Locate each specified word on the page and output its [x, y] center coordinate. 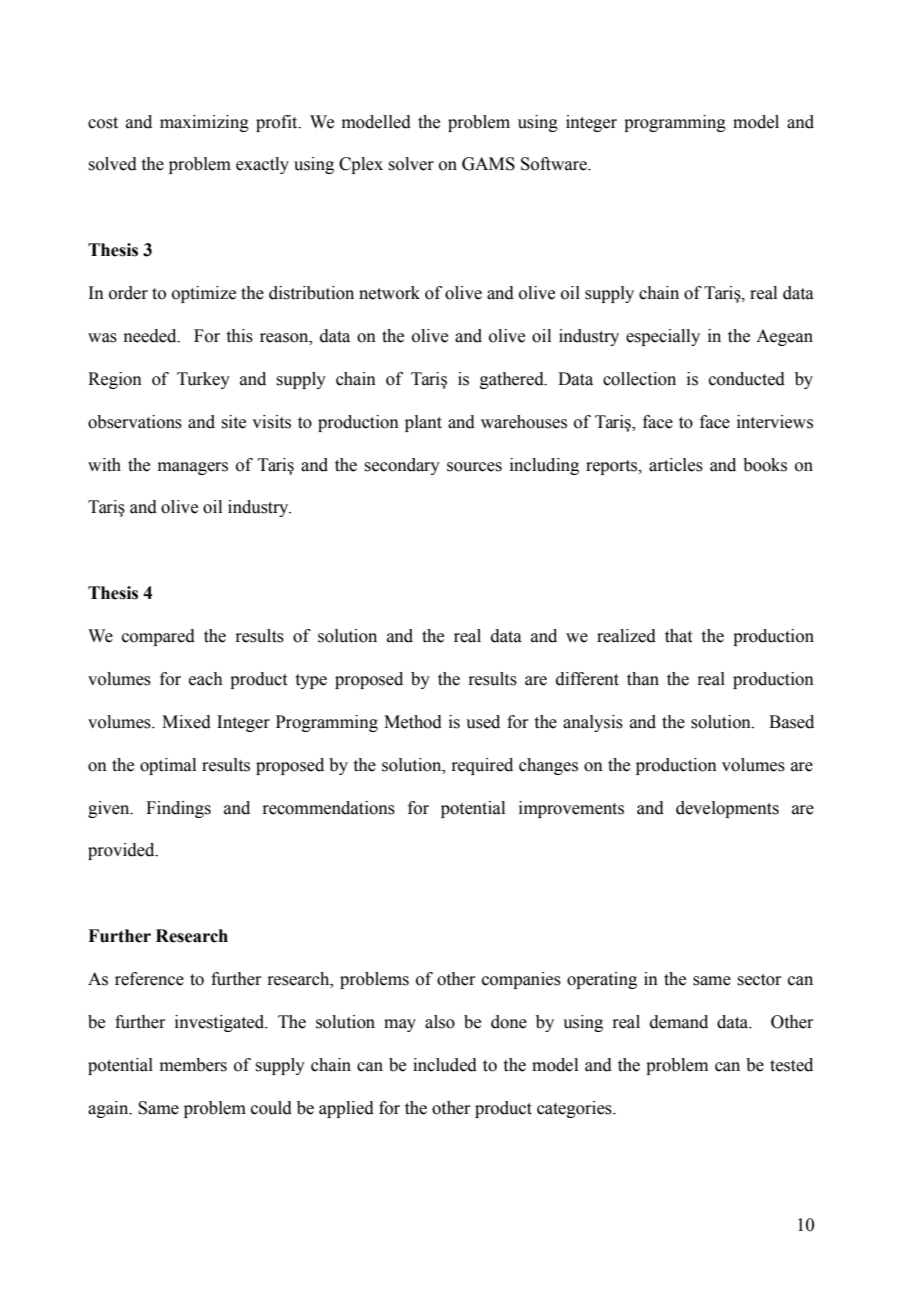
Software [555, 164]
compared [158, 637]
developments [727, 809]
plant [423, 423]
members [193, 1065]
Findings [178, 809]
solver [411, 164]
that [678, 636]
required [482, 766]
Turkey [203, 380]
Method [413, 722]
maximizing [204, 123]
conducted [747, 379]
